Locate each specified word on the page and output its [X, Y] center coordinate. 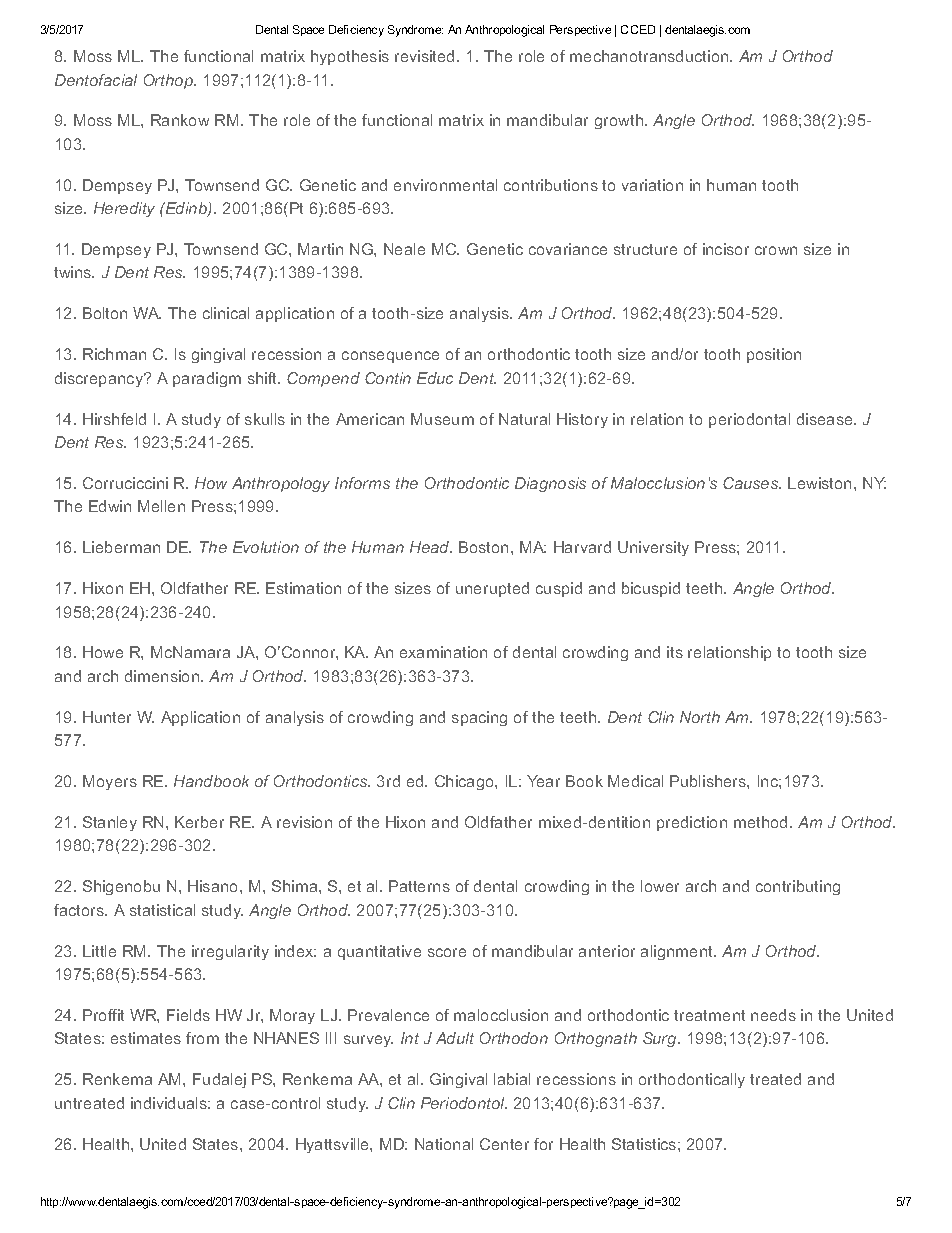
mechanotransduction [650, 56]
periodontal [749, 420]
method [760, 822]
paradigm [207, 379]
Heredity [124, 209]
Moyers [110, 782]
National [444, 1144]
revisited [424, 56]
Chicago [465, 782]
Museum [442, 419]
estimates [146, 1038]
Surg [661, 1039]
